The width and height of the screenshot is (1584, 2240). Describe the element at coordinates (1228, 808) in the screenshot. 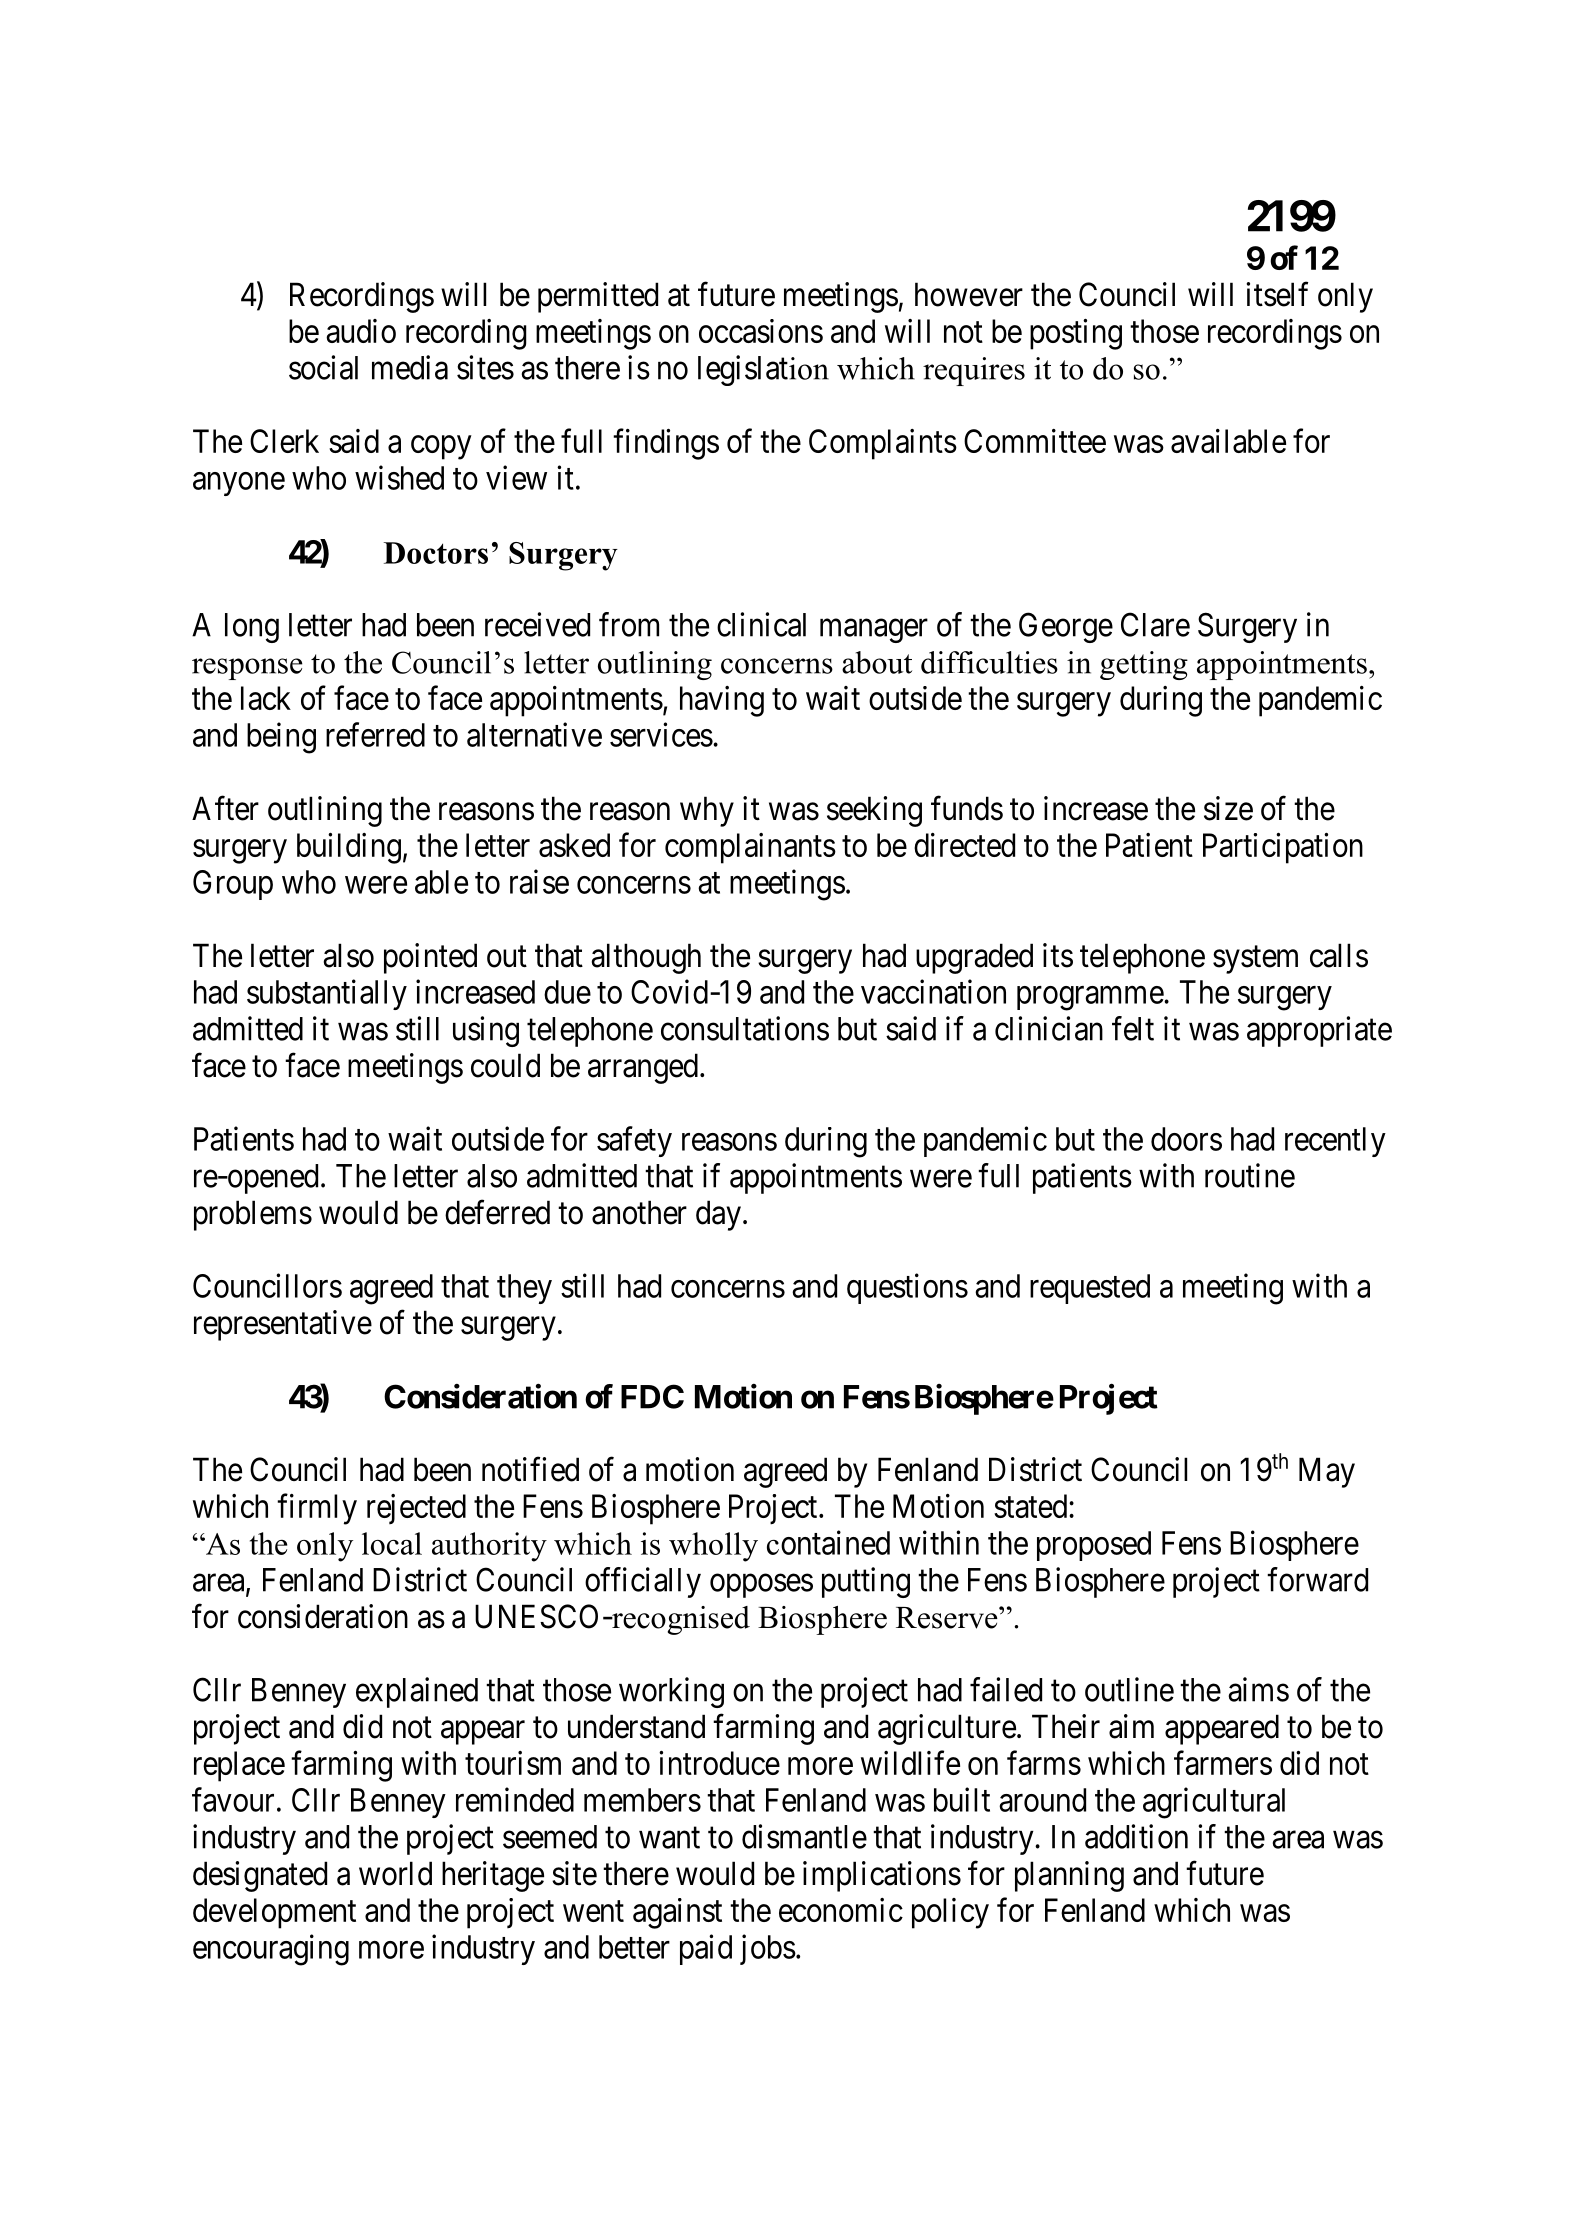

I see `size` at that location.
